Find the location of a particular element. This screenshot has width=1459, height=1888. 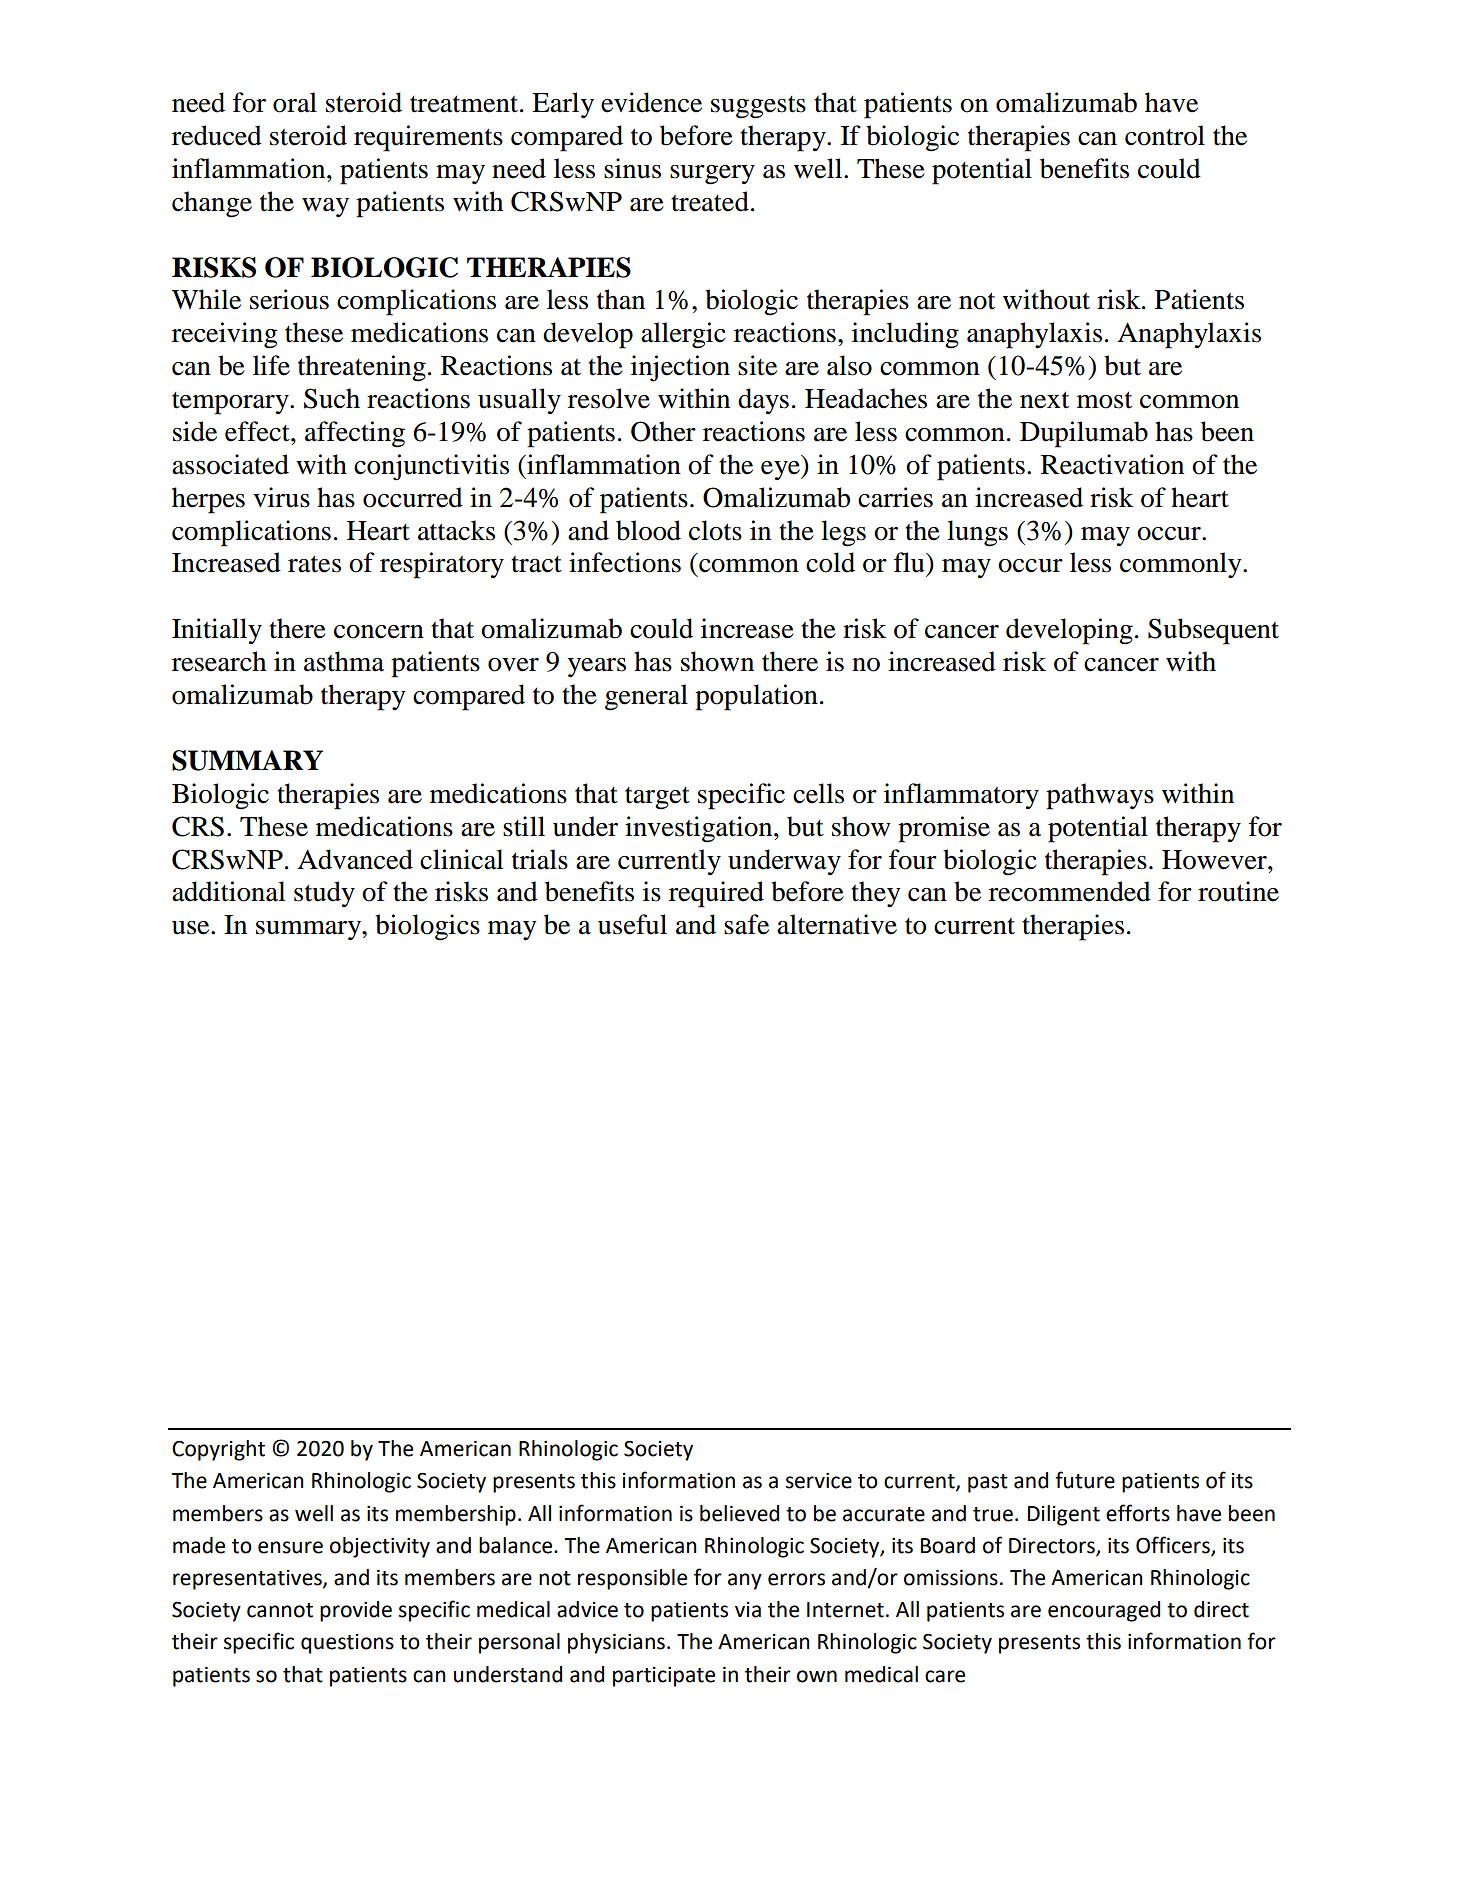

encouraged is located at coordinates (1104, 1611).
